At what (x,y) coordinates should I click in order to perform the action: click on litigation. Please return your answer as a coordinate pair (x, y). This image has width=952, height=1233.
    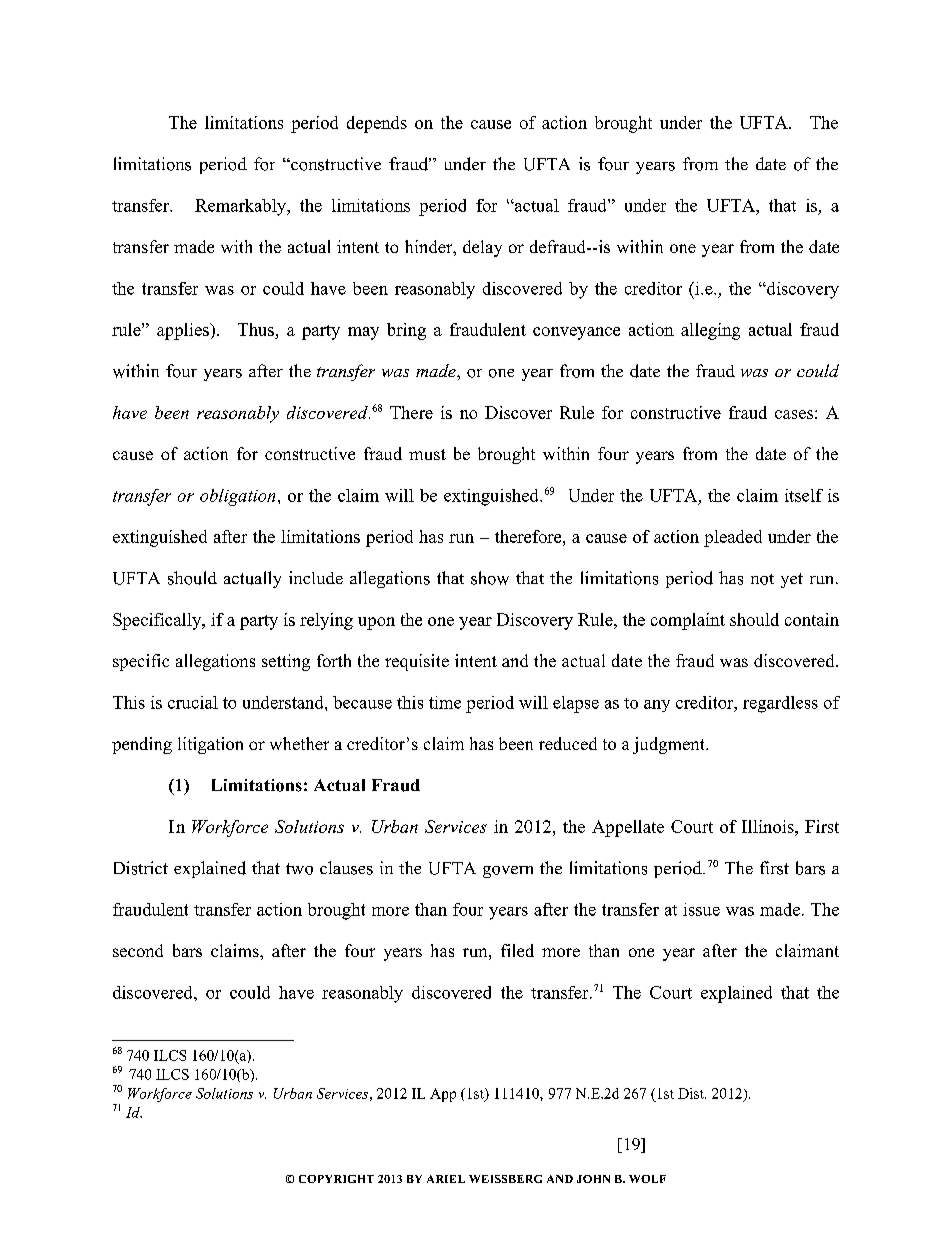
    Looking at the image, I should click on (210, 745).
